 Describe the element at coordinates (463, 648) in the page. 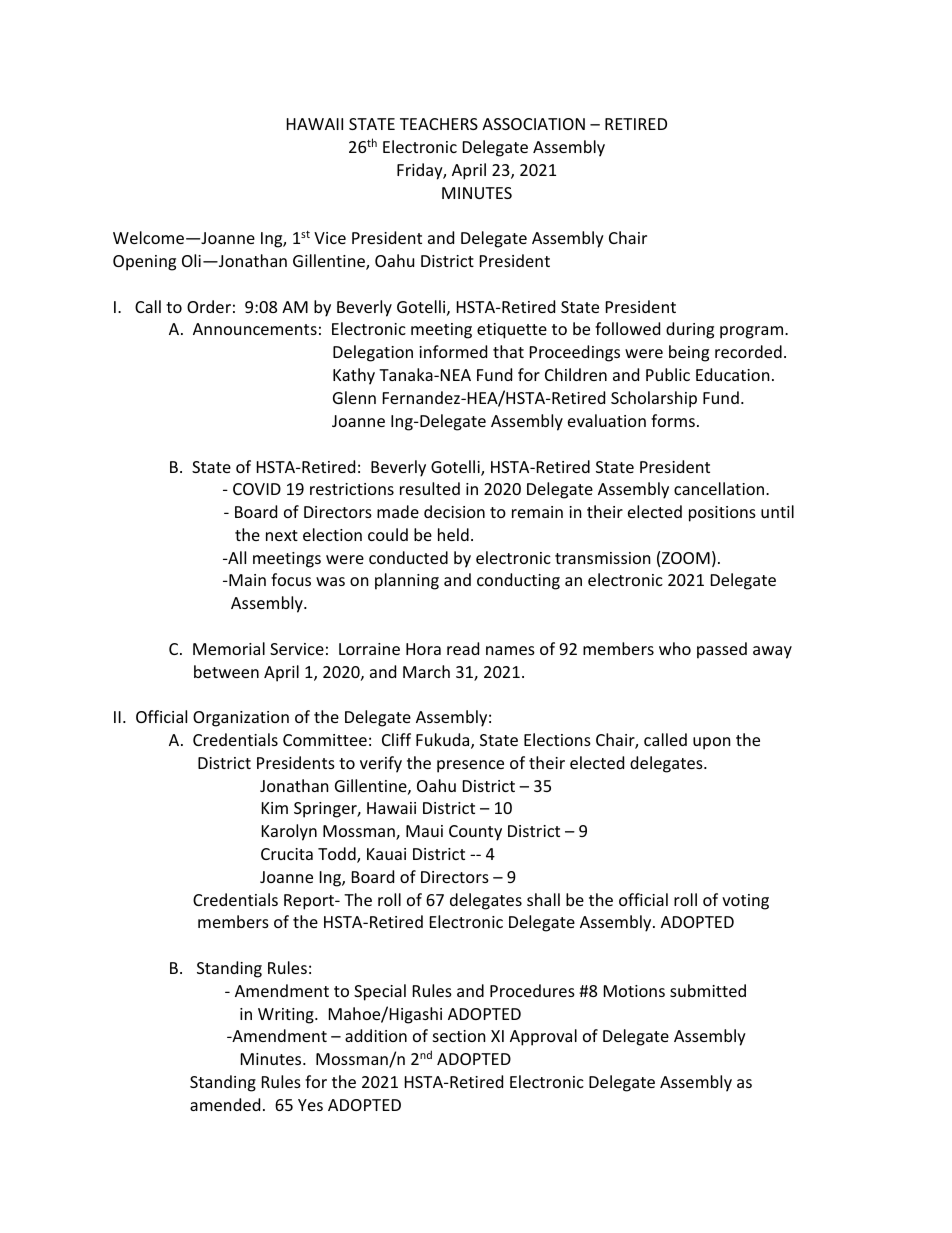

I see `read` at that location.
